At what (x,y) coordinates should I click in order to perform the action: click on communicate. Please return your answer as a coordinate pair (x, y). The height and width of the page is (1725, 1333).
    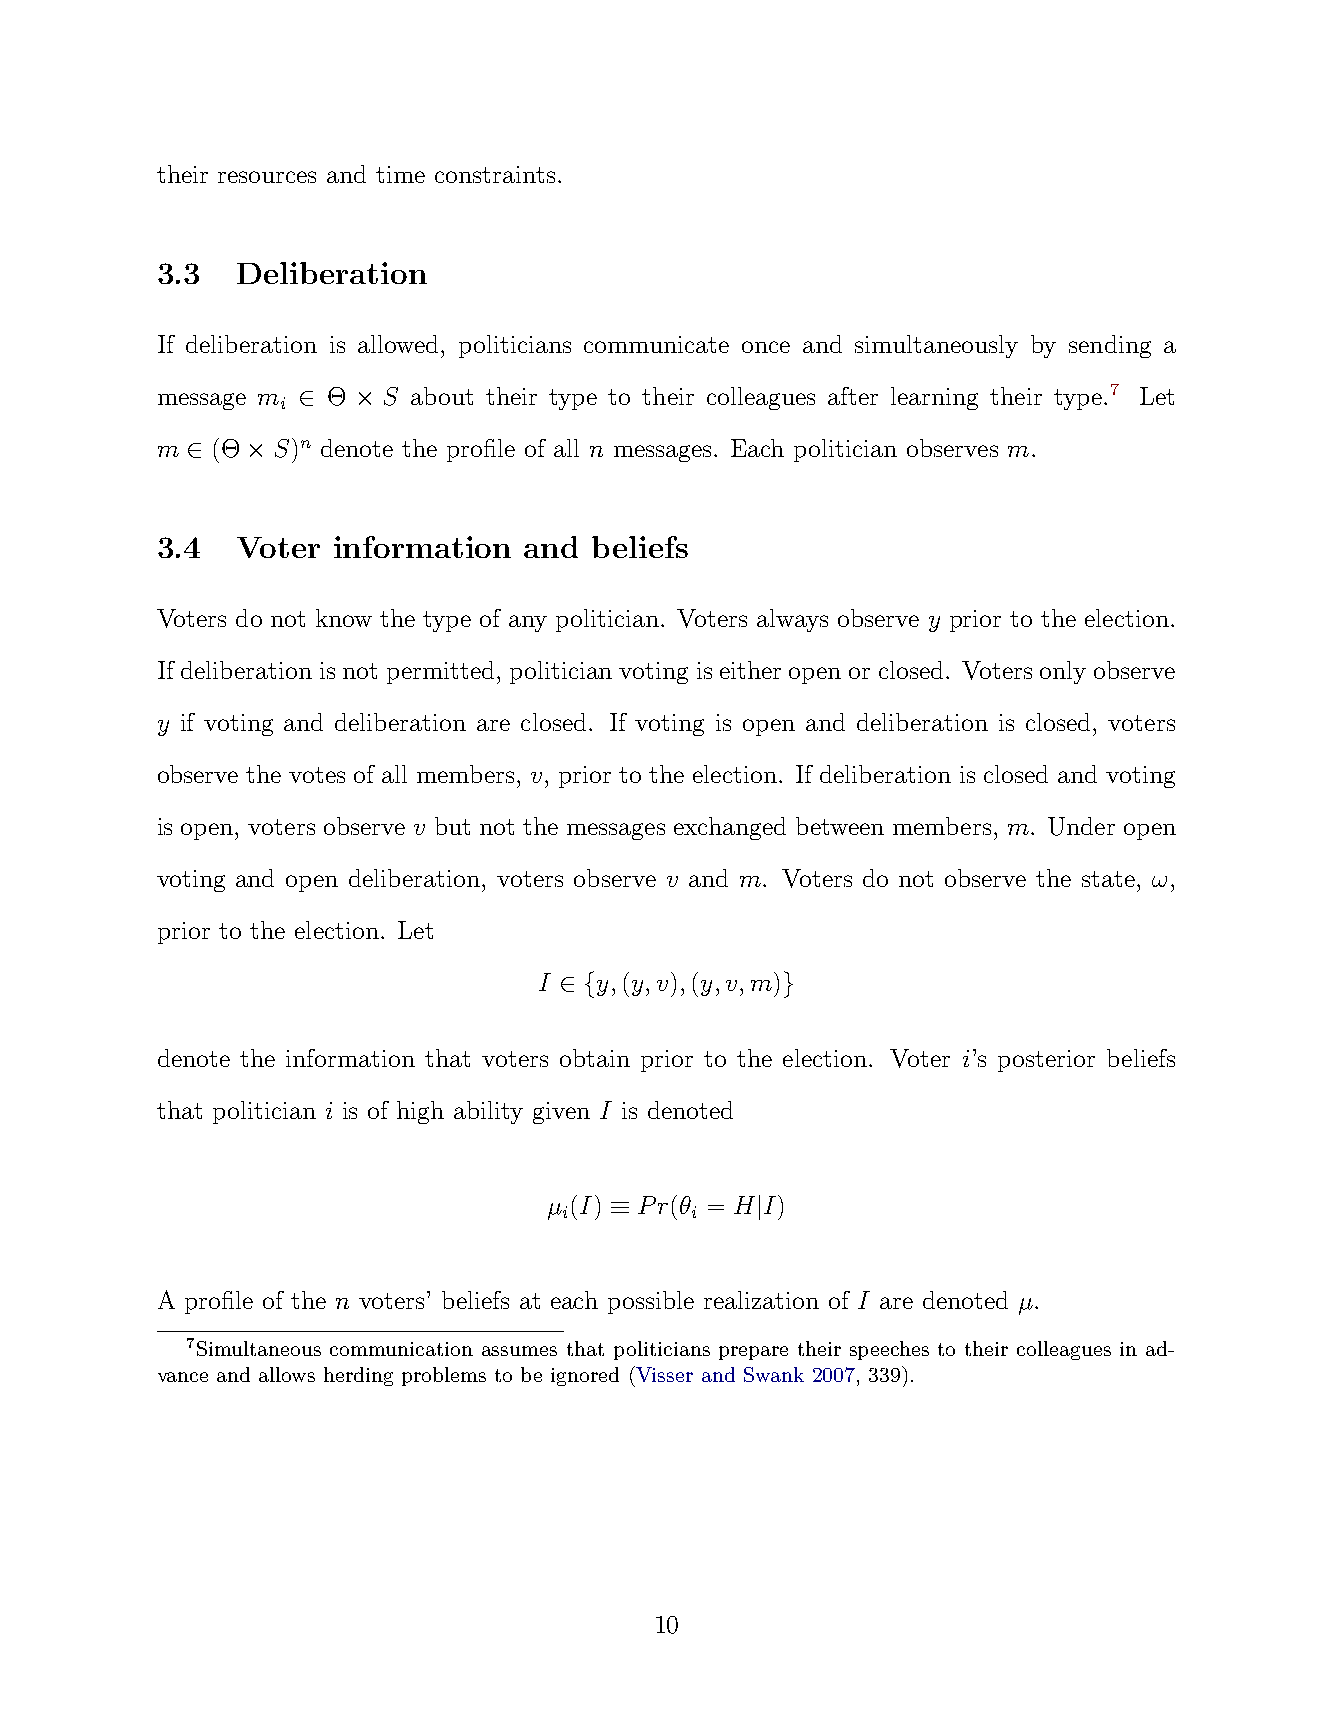
    Looking at the image, I should click on (656, 344).
